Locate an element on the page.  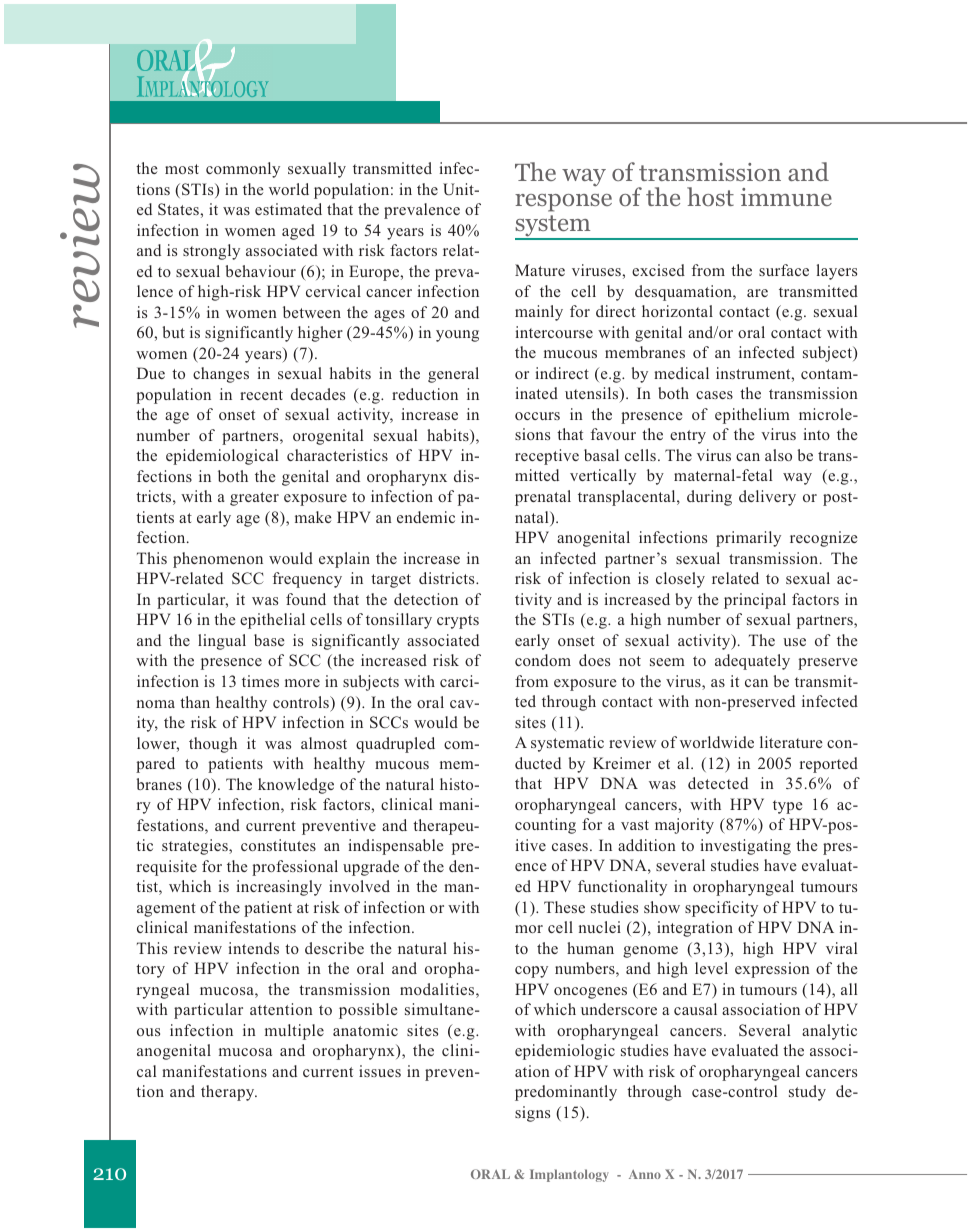
commonly is located at coordinates (243, 170).
